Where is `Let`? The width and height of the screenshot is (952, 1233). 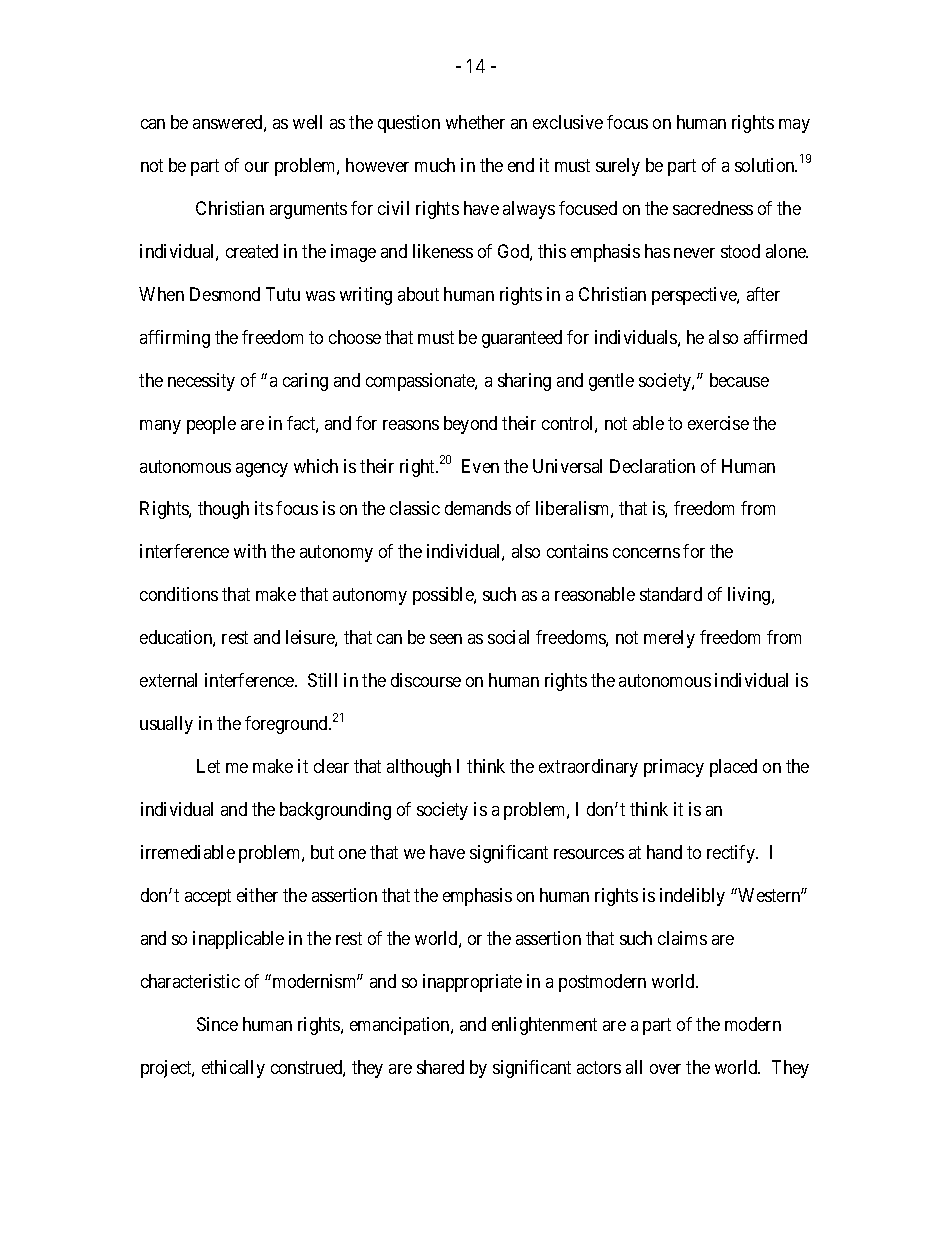 Let is located at coordinates (208, 766).
